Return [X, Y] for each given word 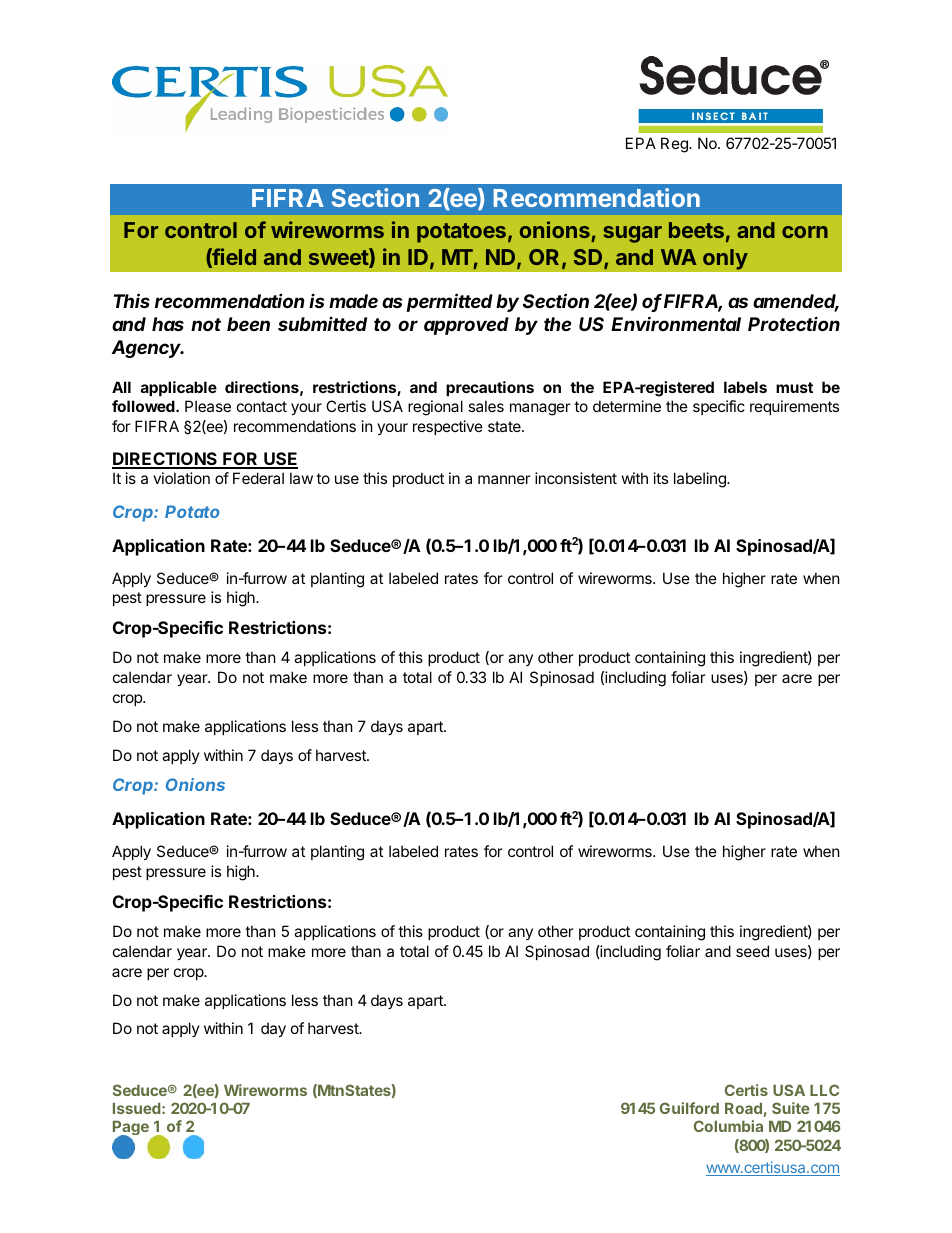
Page [131, 1129]
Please [208, 406]
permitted [449, 302]
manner [504, 479]
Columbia [728, 1126]
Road [743, 1108]
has [168, 324]
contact [262, 406]
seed [752, 951]
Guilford [689, 1108]
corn [805, 232]
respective [448, 427]
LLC [824, 1090]
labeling [701, 480]
